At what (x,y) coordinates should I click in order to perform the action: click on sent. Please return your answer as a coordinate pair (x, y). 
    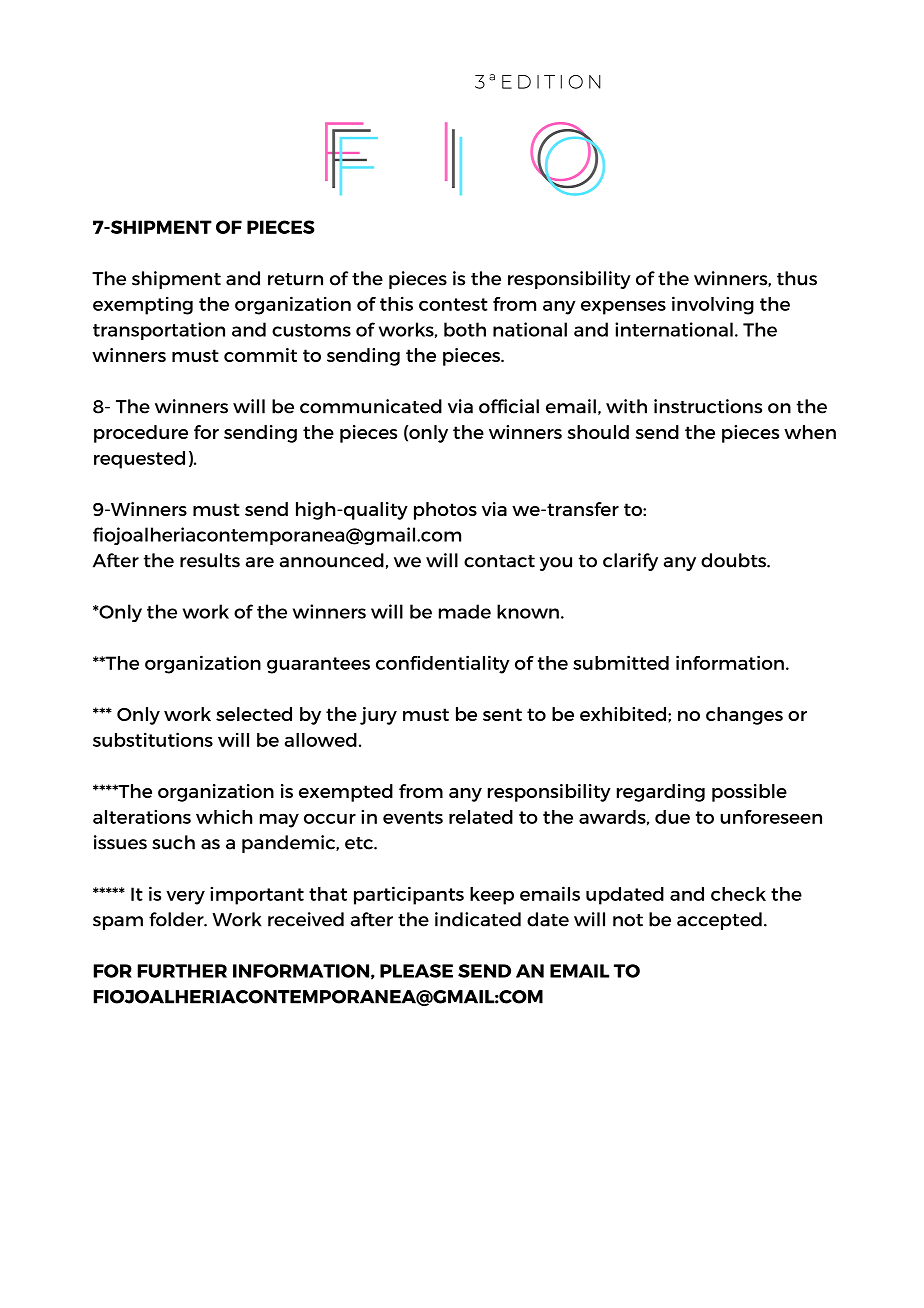
    Looking at the image, I should click on (502, 714).
